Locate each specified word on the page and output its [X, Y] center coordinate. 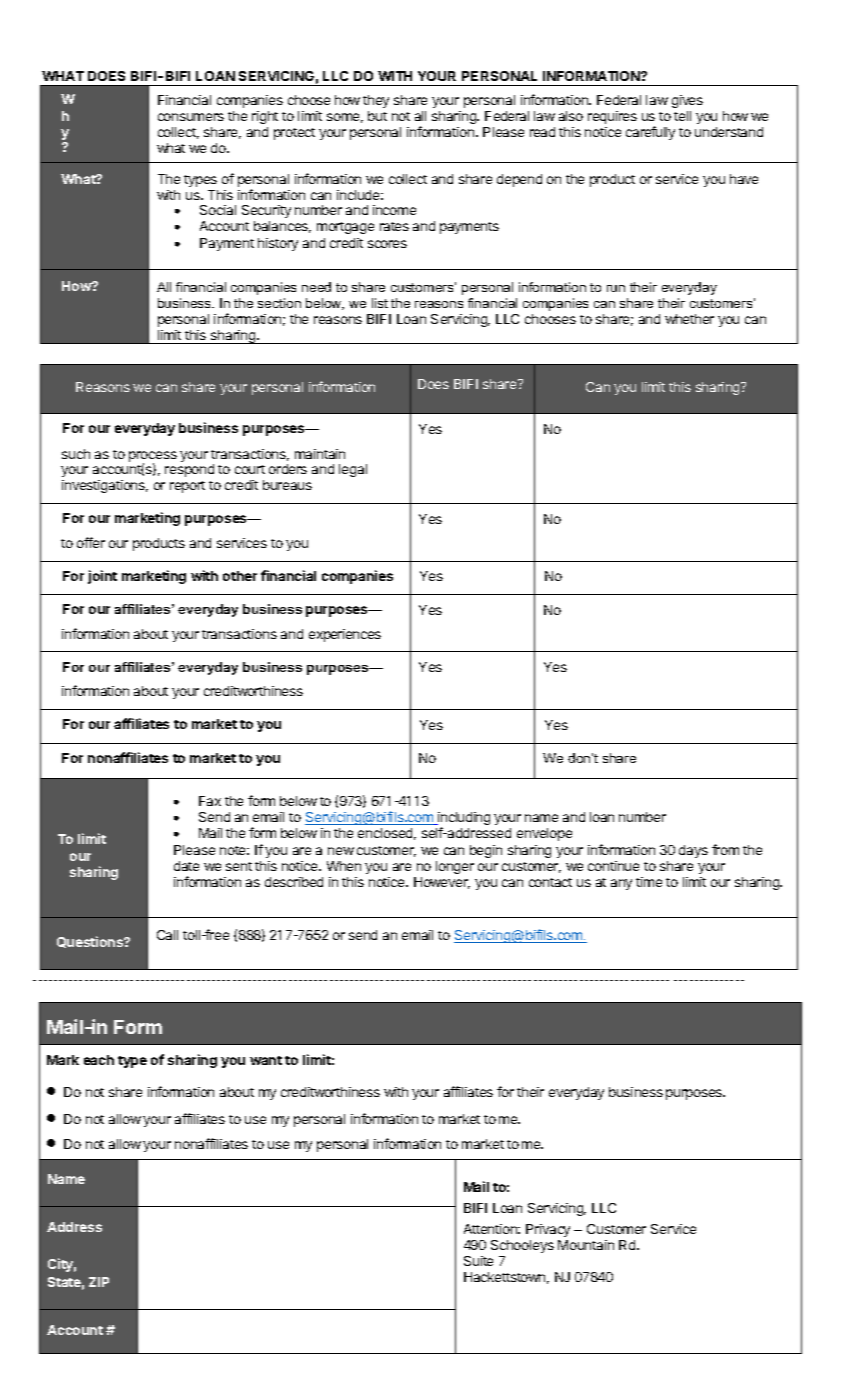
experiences [345, 635]
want [266, 1060]
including [463, 820]
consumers [191, 117]
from [725, 849]
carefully [650, 133]
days [693, 851]
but [377, 116]
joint [102, 577]
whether [689, 319]
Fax [210, 801]
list [380, 303]
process [153, 457]
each [99, 1060]
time [649, 882]
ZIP [99, 1282]
